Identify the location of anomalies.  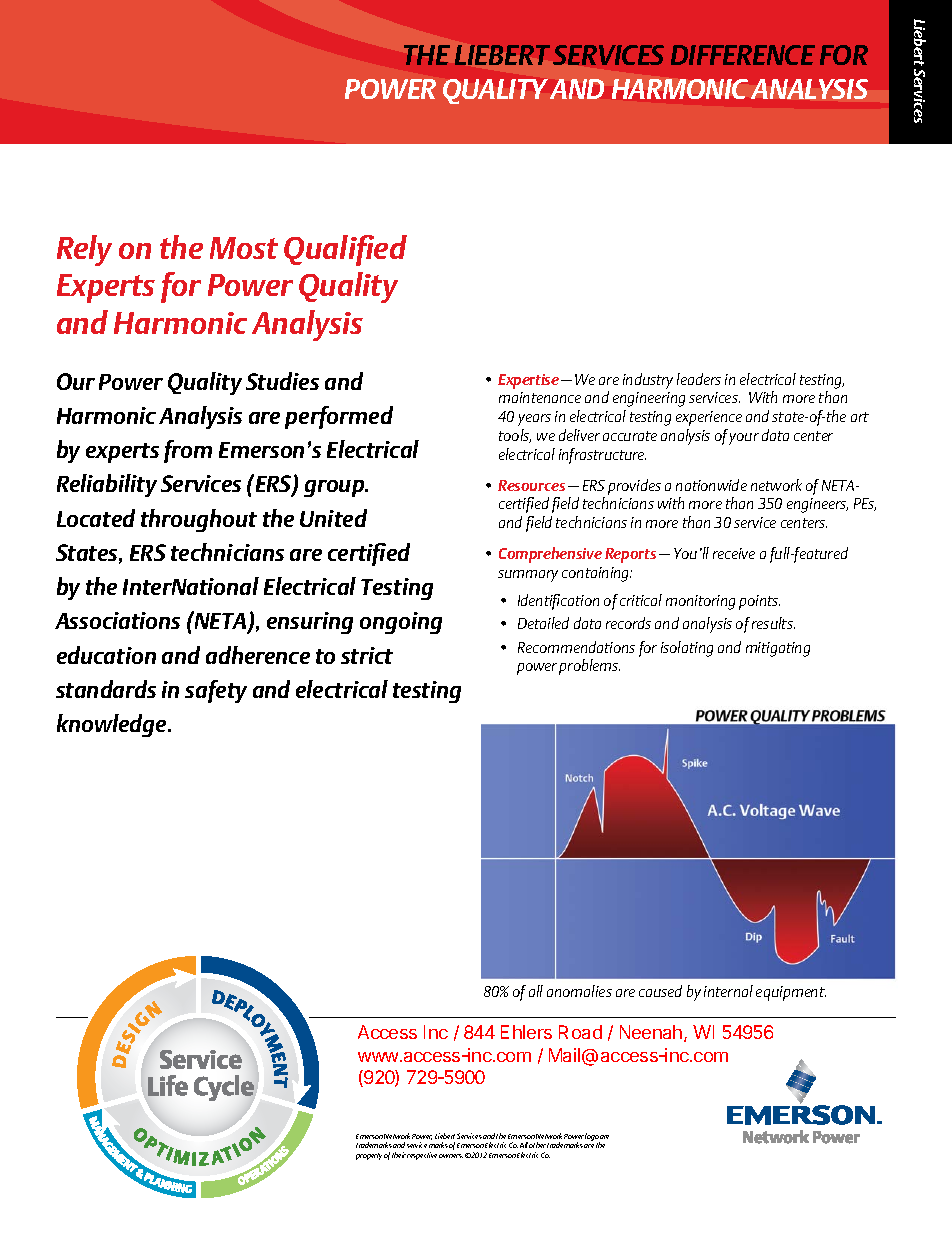
(579, 991).
